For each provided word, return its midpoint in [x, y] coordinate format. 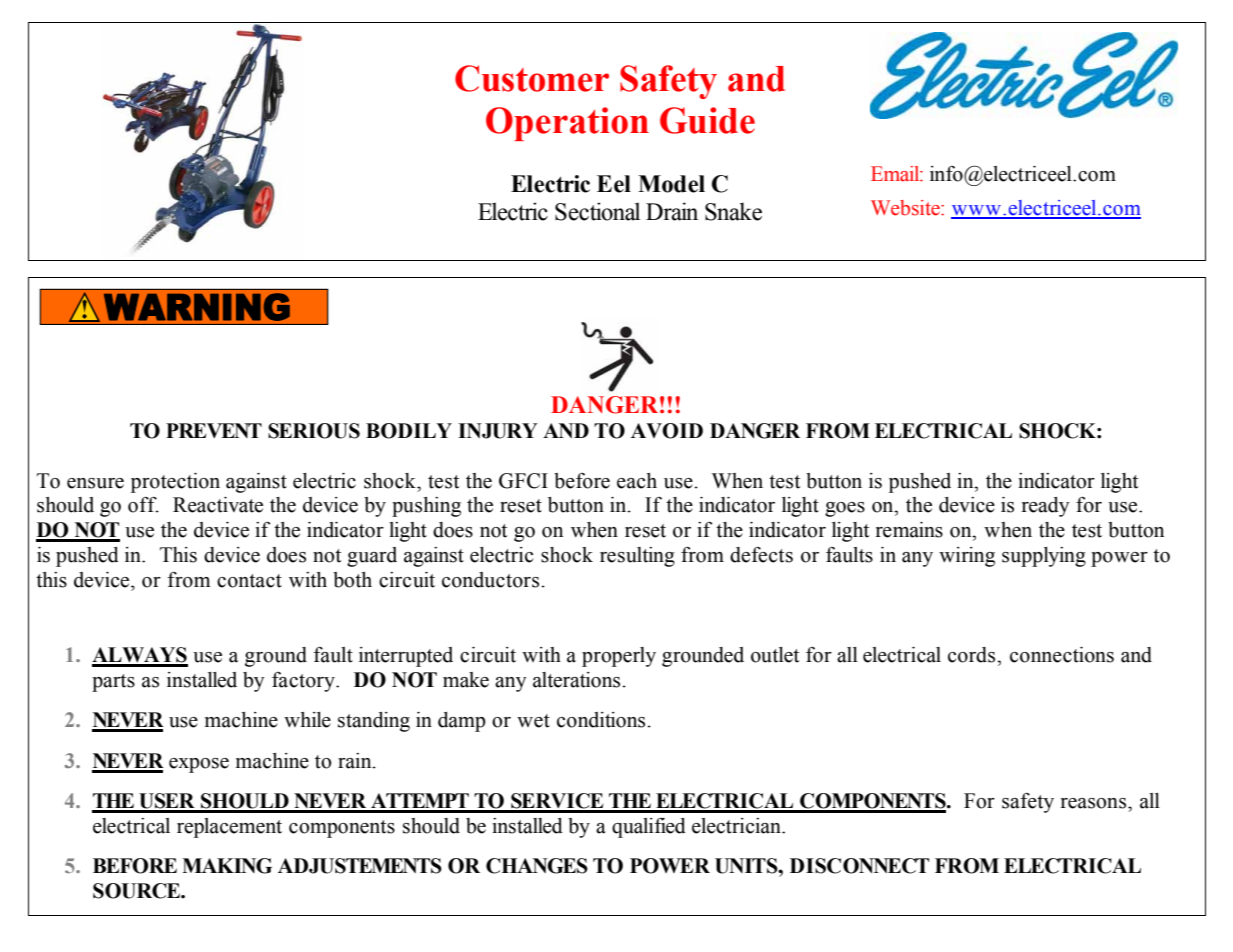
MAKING [227, 866]
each [637, 481]
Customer [532, 78]
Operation [567, 124]
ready [1045, 507]
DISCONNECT [859, 866]
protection [175, 483]
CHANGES [537, 866]
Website [906, 208]
